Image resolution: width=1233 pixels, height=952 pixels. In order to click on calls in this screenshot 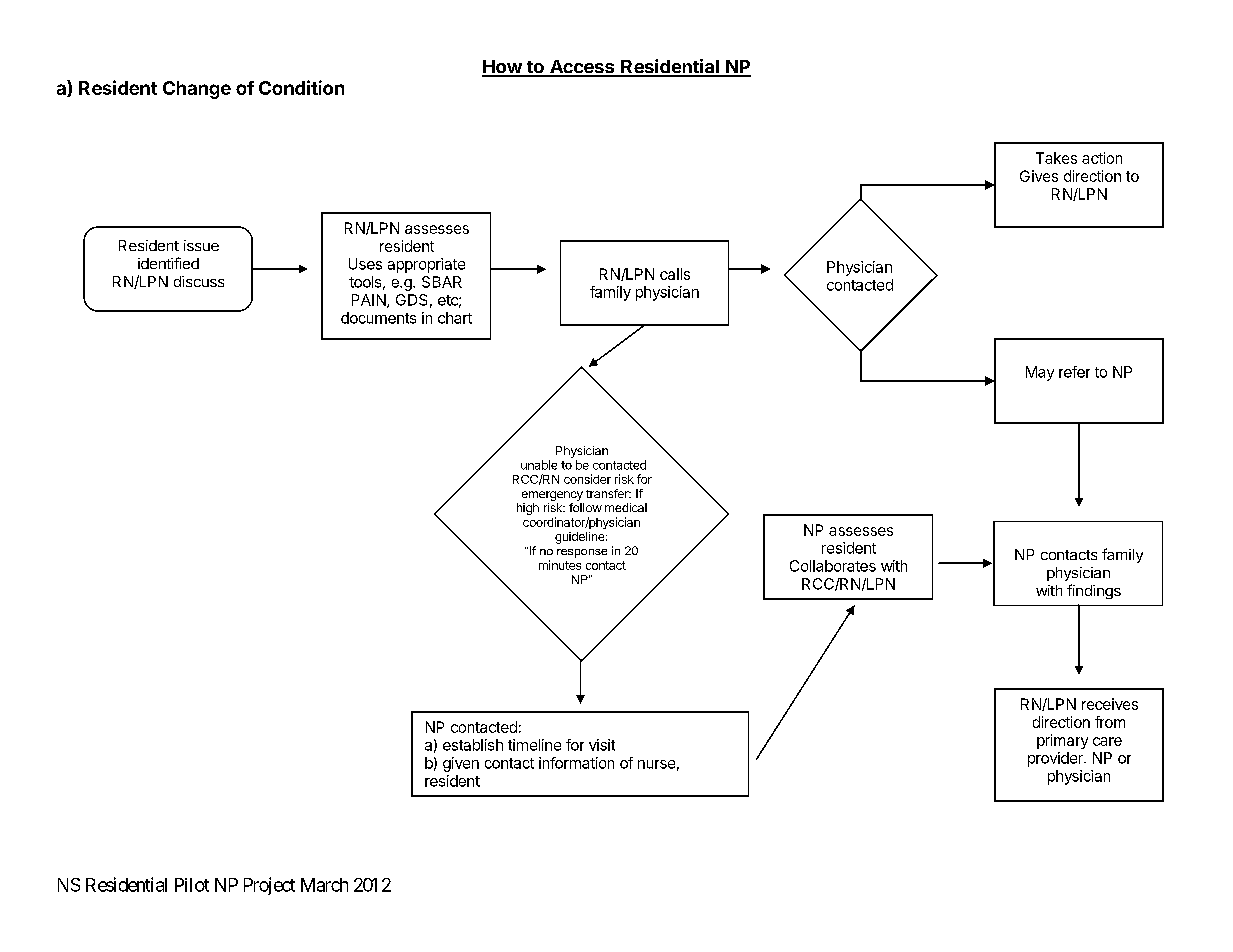, I will do `click(675, 274)`.
